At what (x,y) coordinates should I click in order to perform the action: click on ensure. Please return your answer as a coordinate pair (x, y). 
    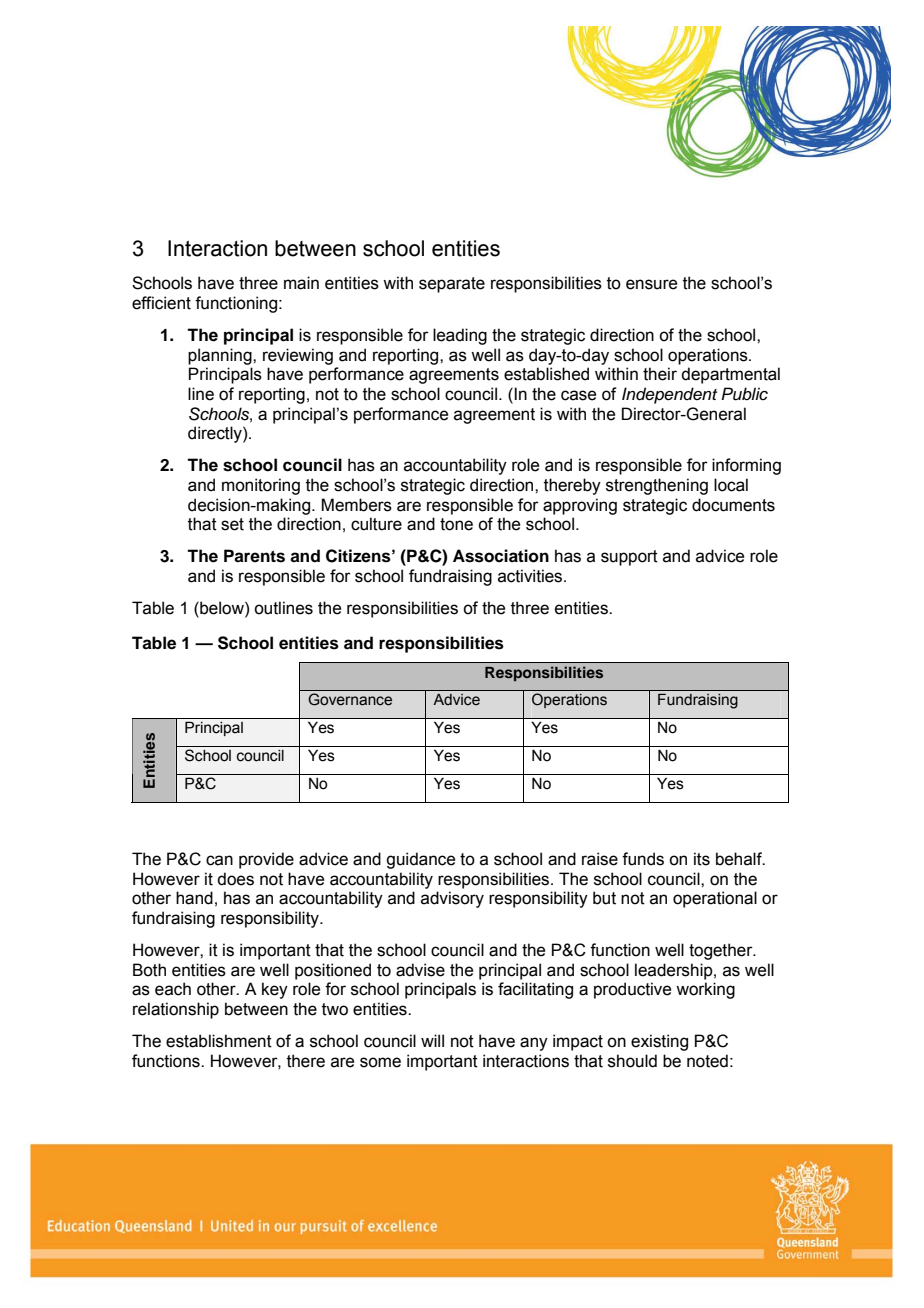
    Looking at the image, I should click on (651, 284).
